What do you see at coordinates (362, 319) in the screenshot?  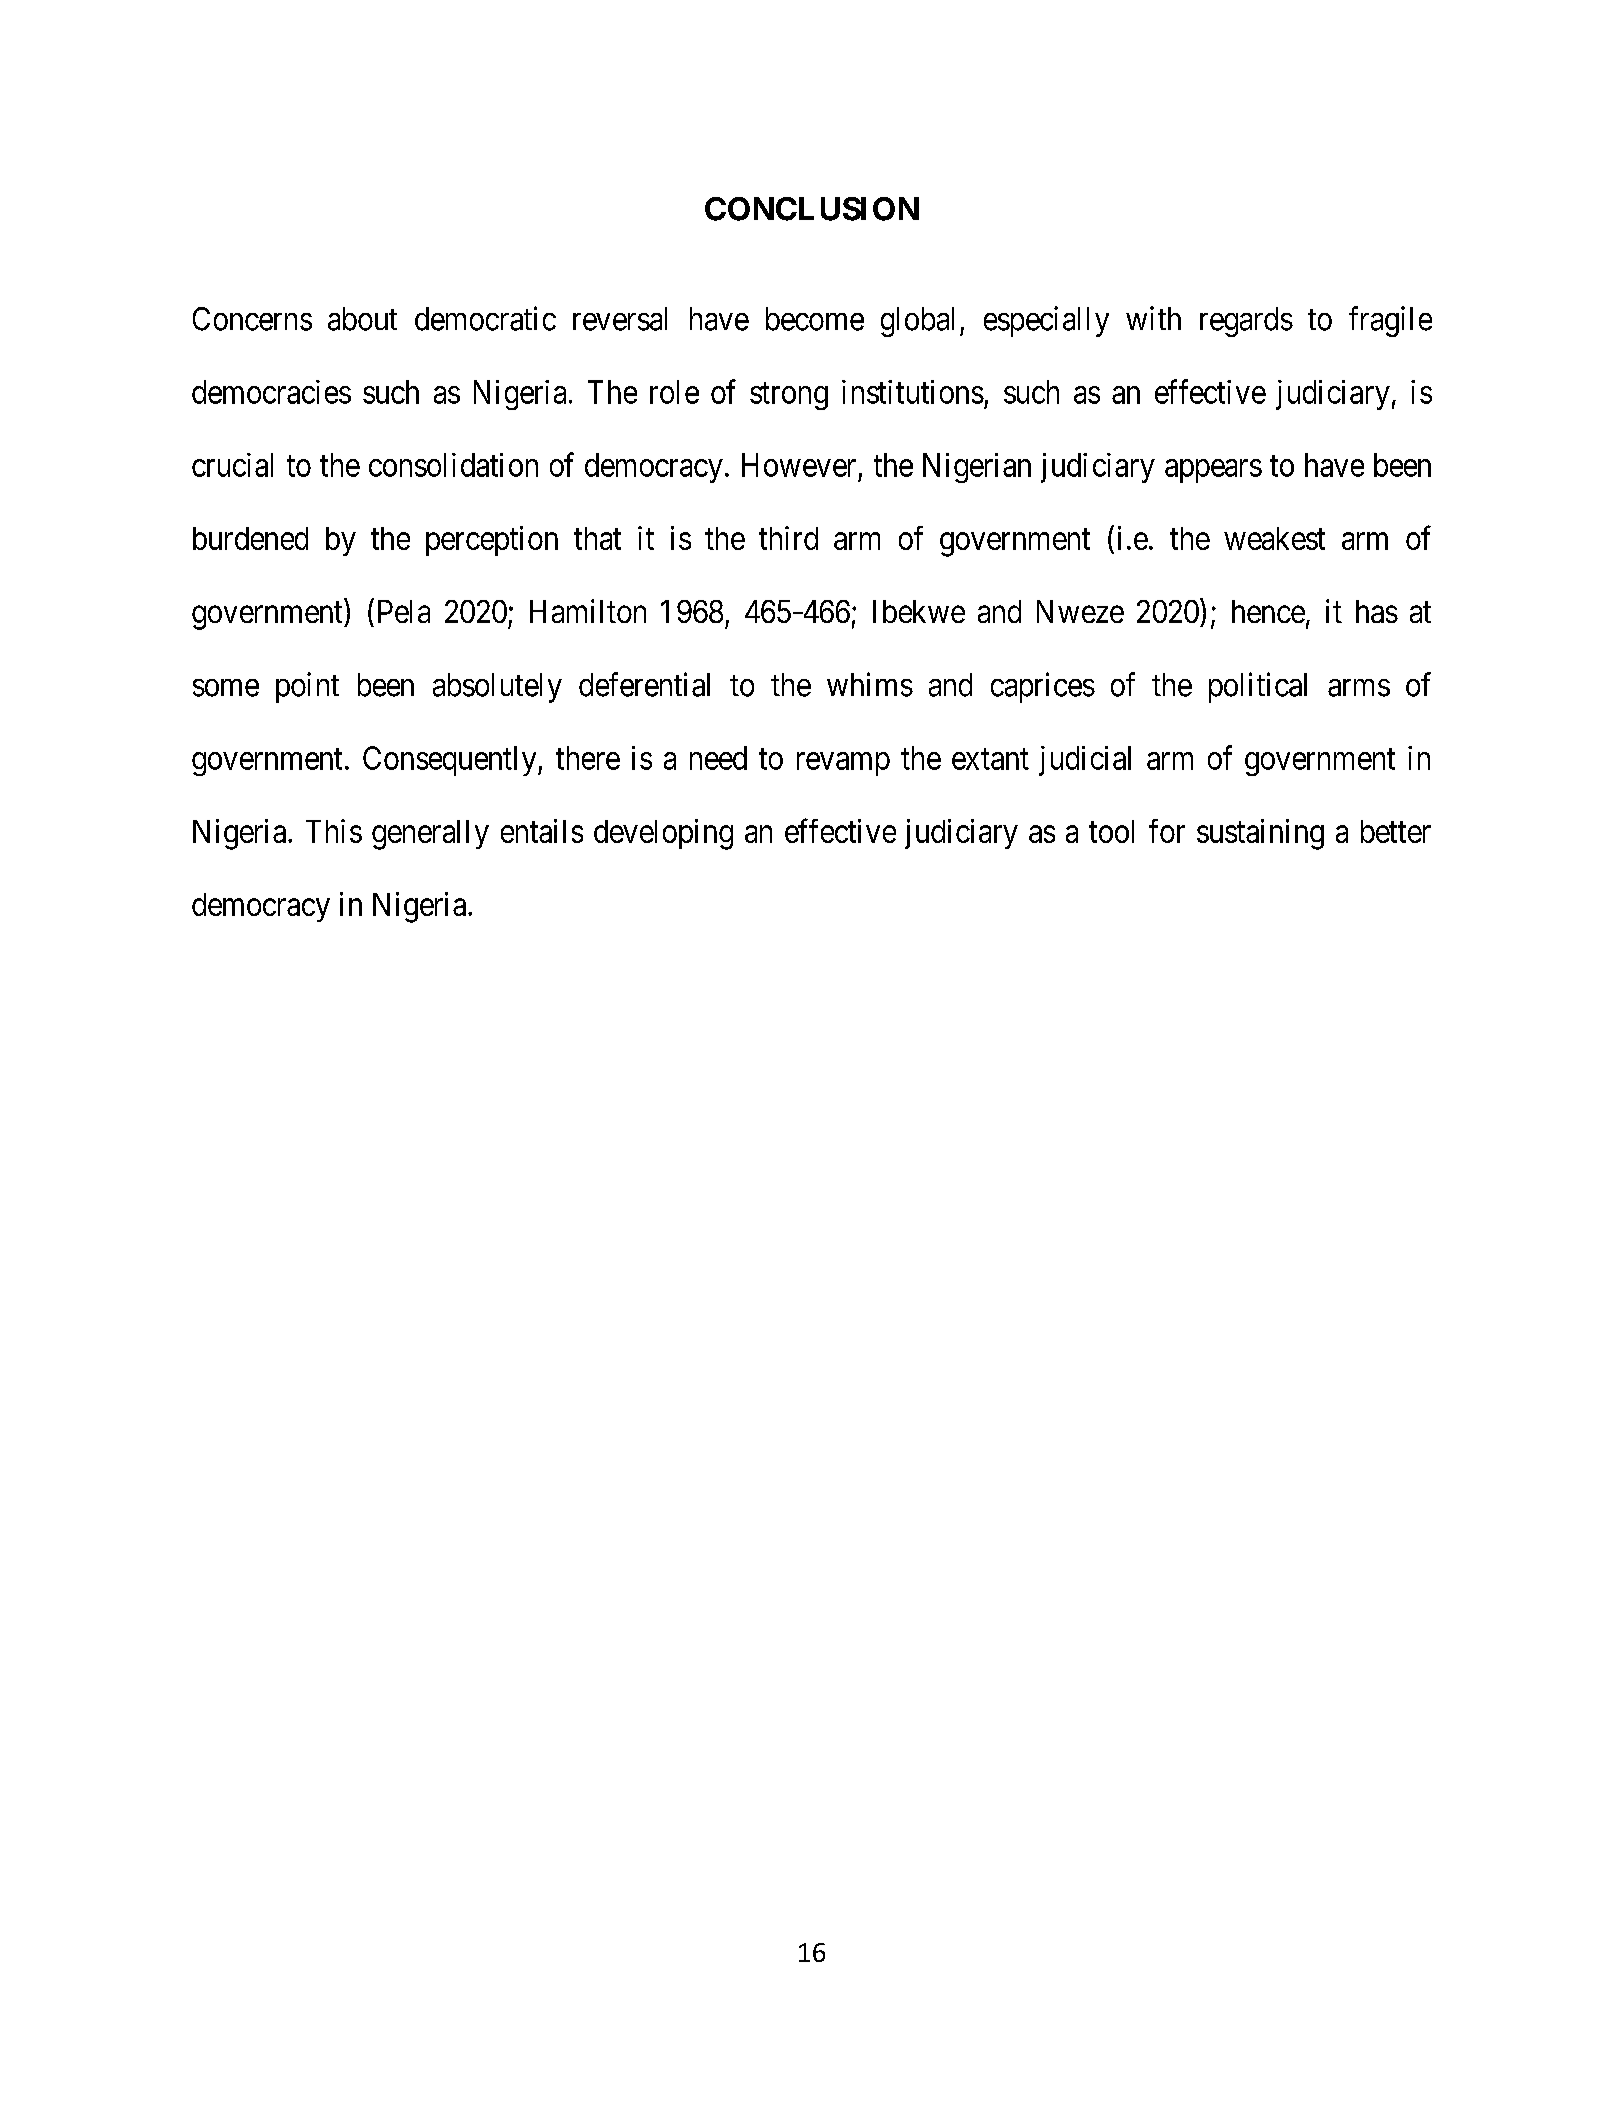 I see `about` at bounding box center [362, 319].
